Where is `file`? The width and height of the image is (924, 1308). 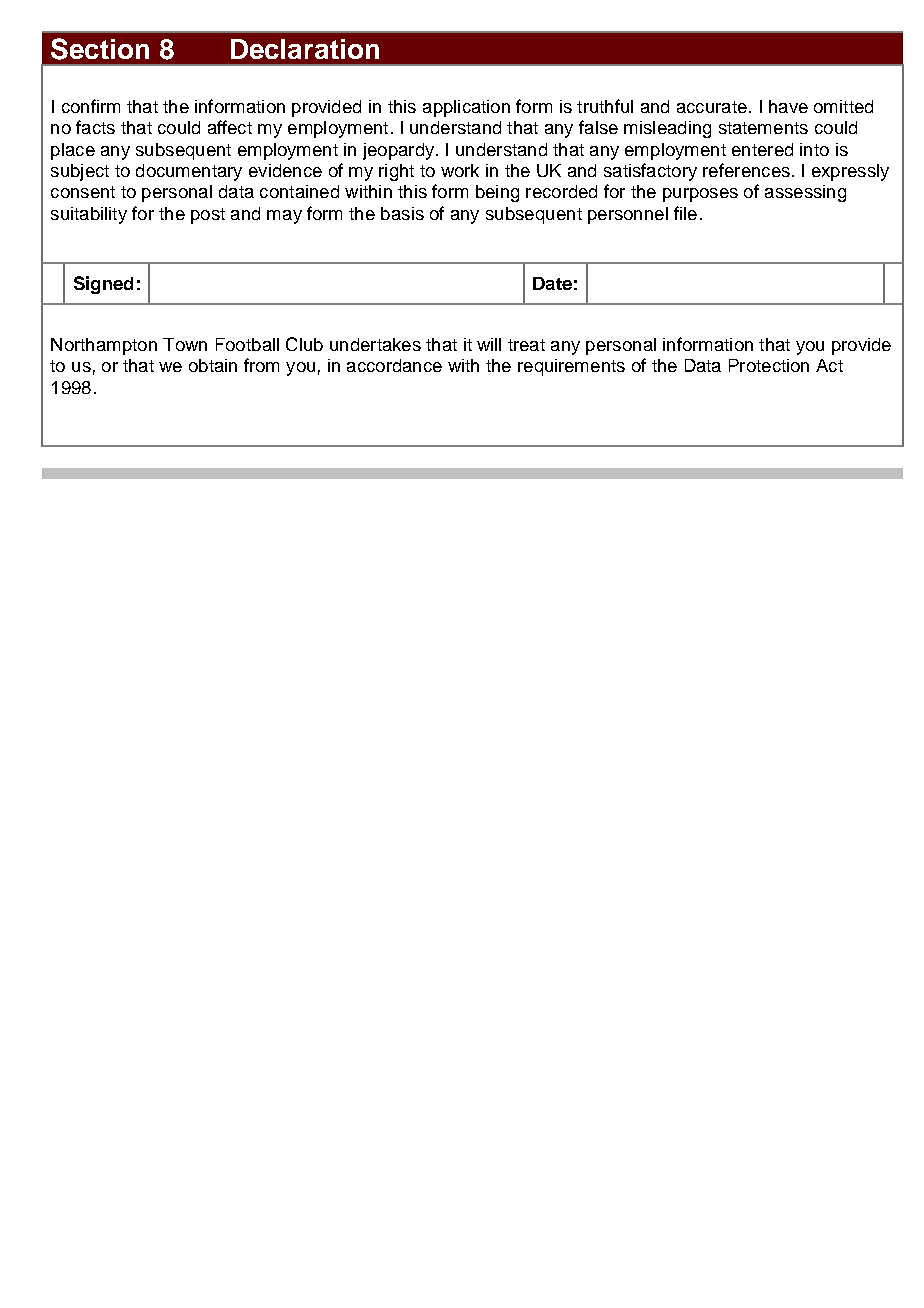
file is located at coordinates (685, 213).
